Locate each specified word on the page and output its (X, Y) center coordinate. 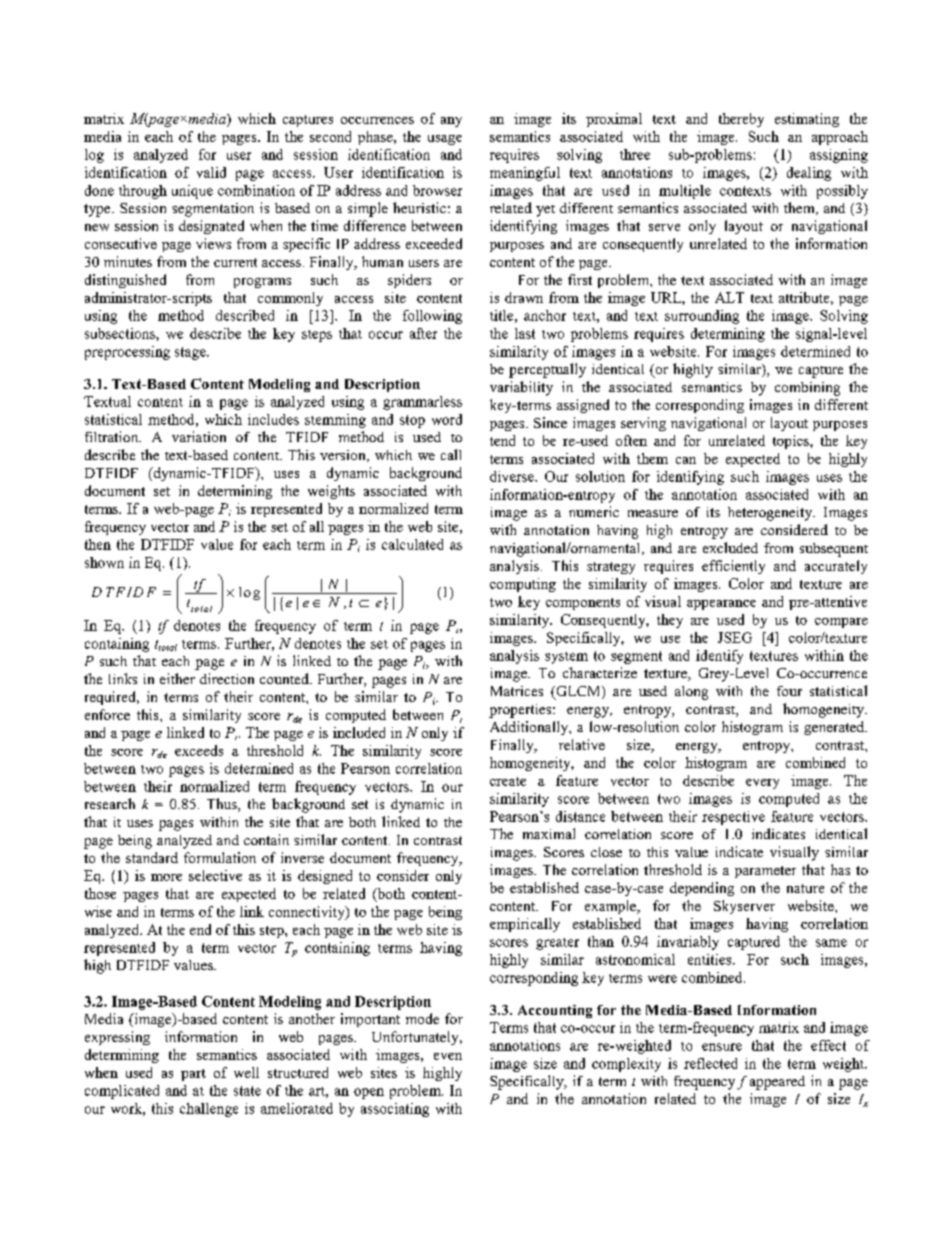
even (448, 1056)
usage (445, 140)
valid (211, 172)
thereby (741, 120)
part (193, 1075)
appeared (777, 1083)
